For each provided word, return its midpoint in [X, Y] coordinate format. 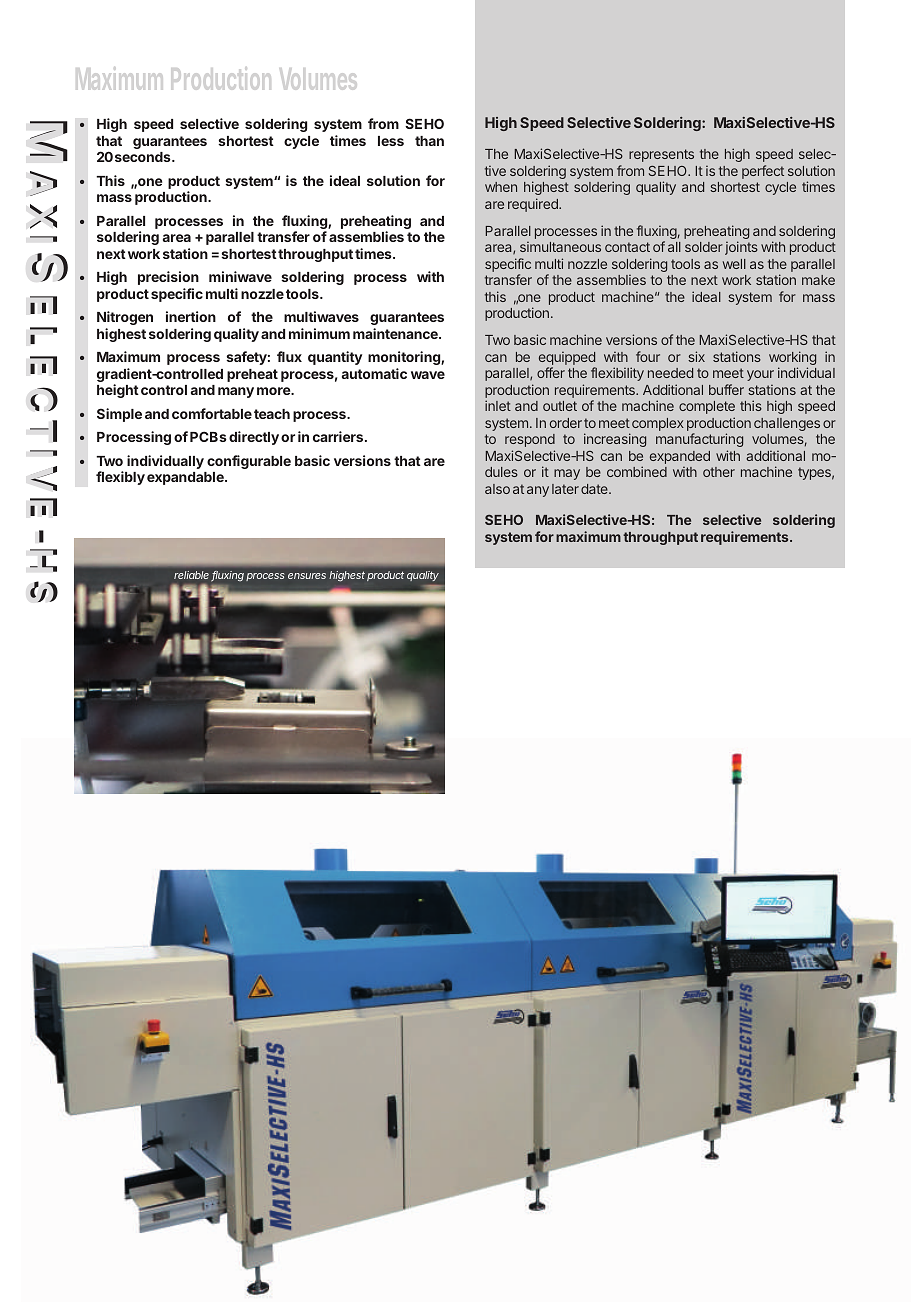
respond [530, 440]
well [734, 264]
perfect [763, 172]
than [429, 141]
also [497, 489]
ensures [307, 576]
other [719, 472]
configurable [249, 462]
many [236, 392]
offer [551, 372]
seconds [144, 157]
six [696, 356]
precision [168, 278]
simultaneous [560, 247]
